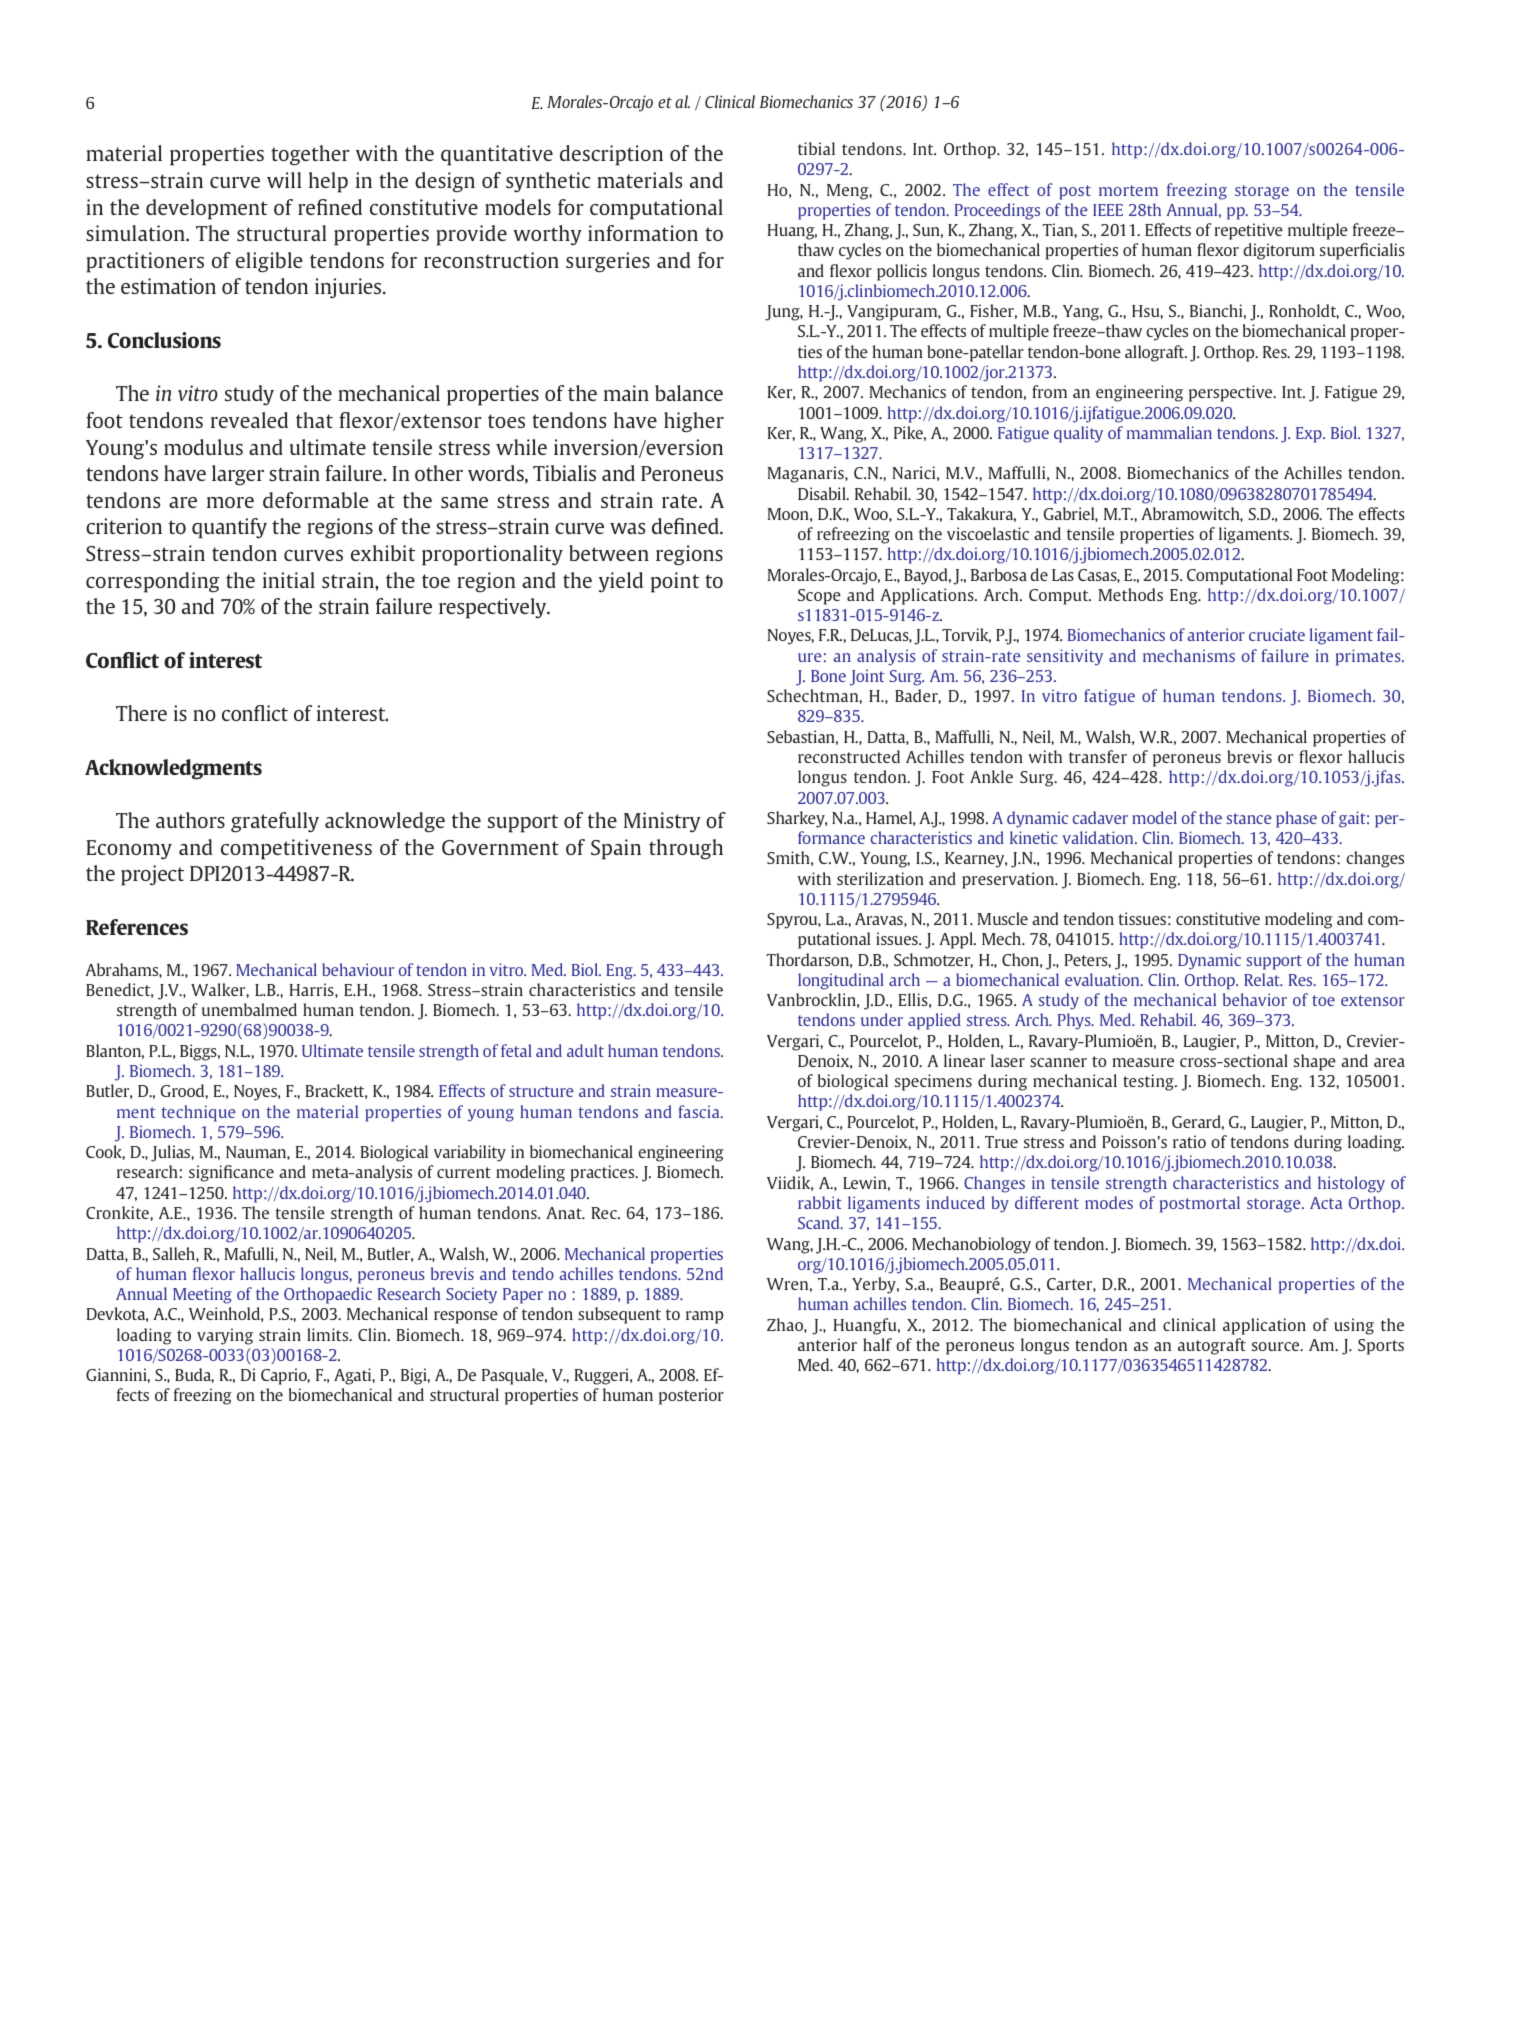  I want to click on information, so click(643, 233).
